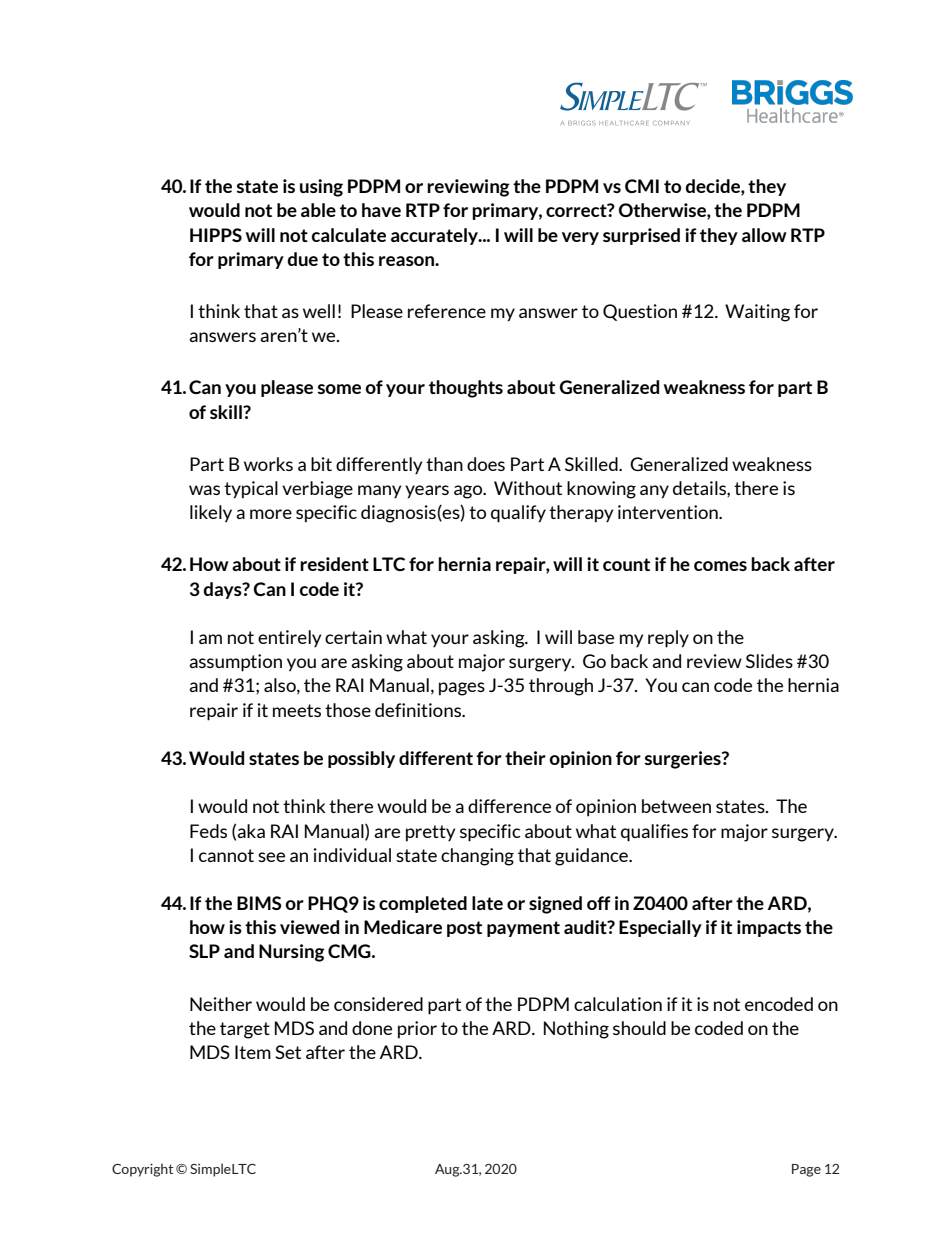  I want to click on Copyright, so click(142, 1170).
